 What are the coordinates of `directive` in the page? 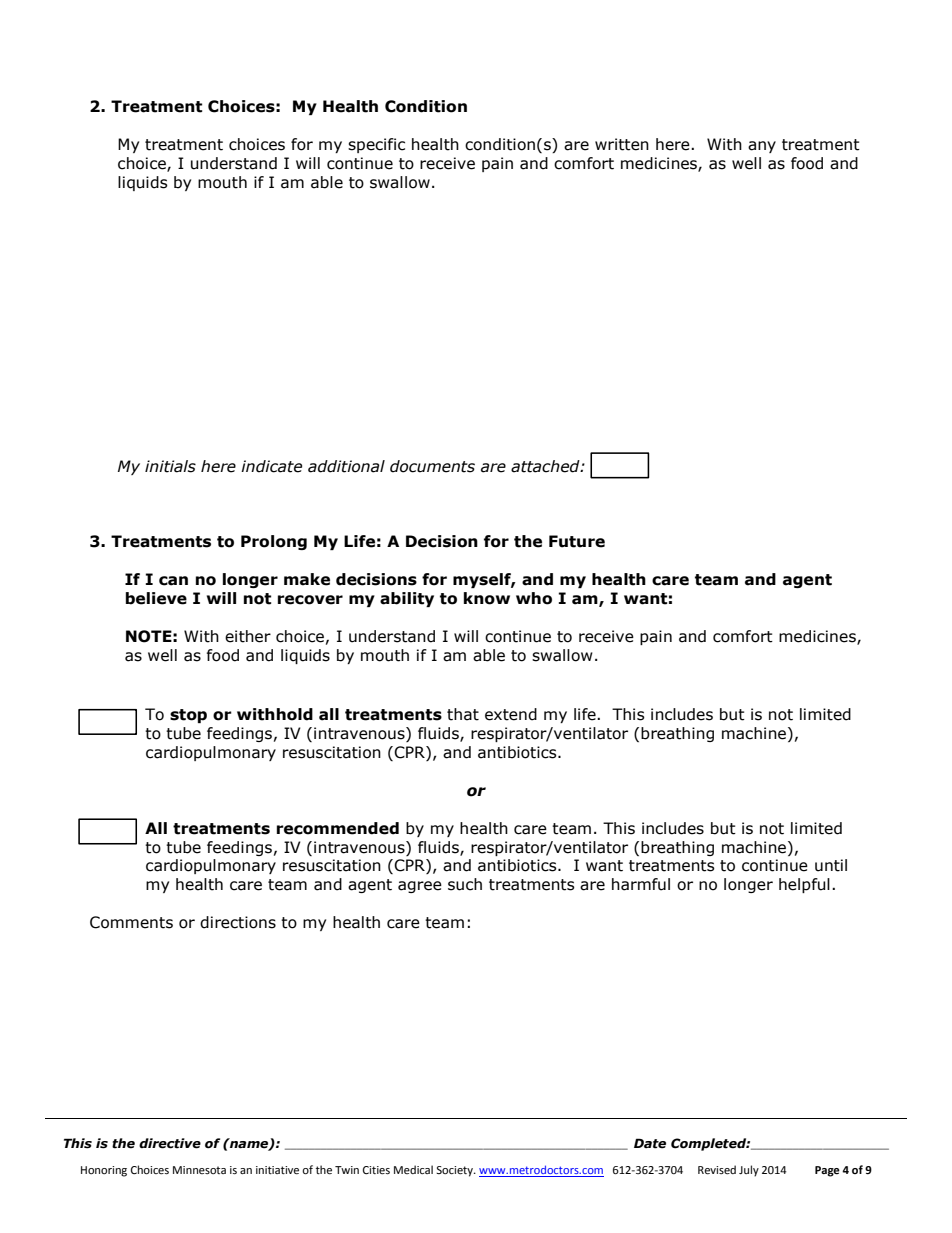 It's located at (170, 1143).
